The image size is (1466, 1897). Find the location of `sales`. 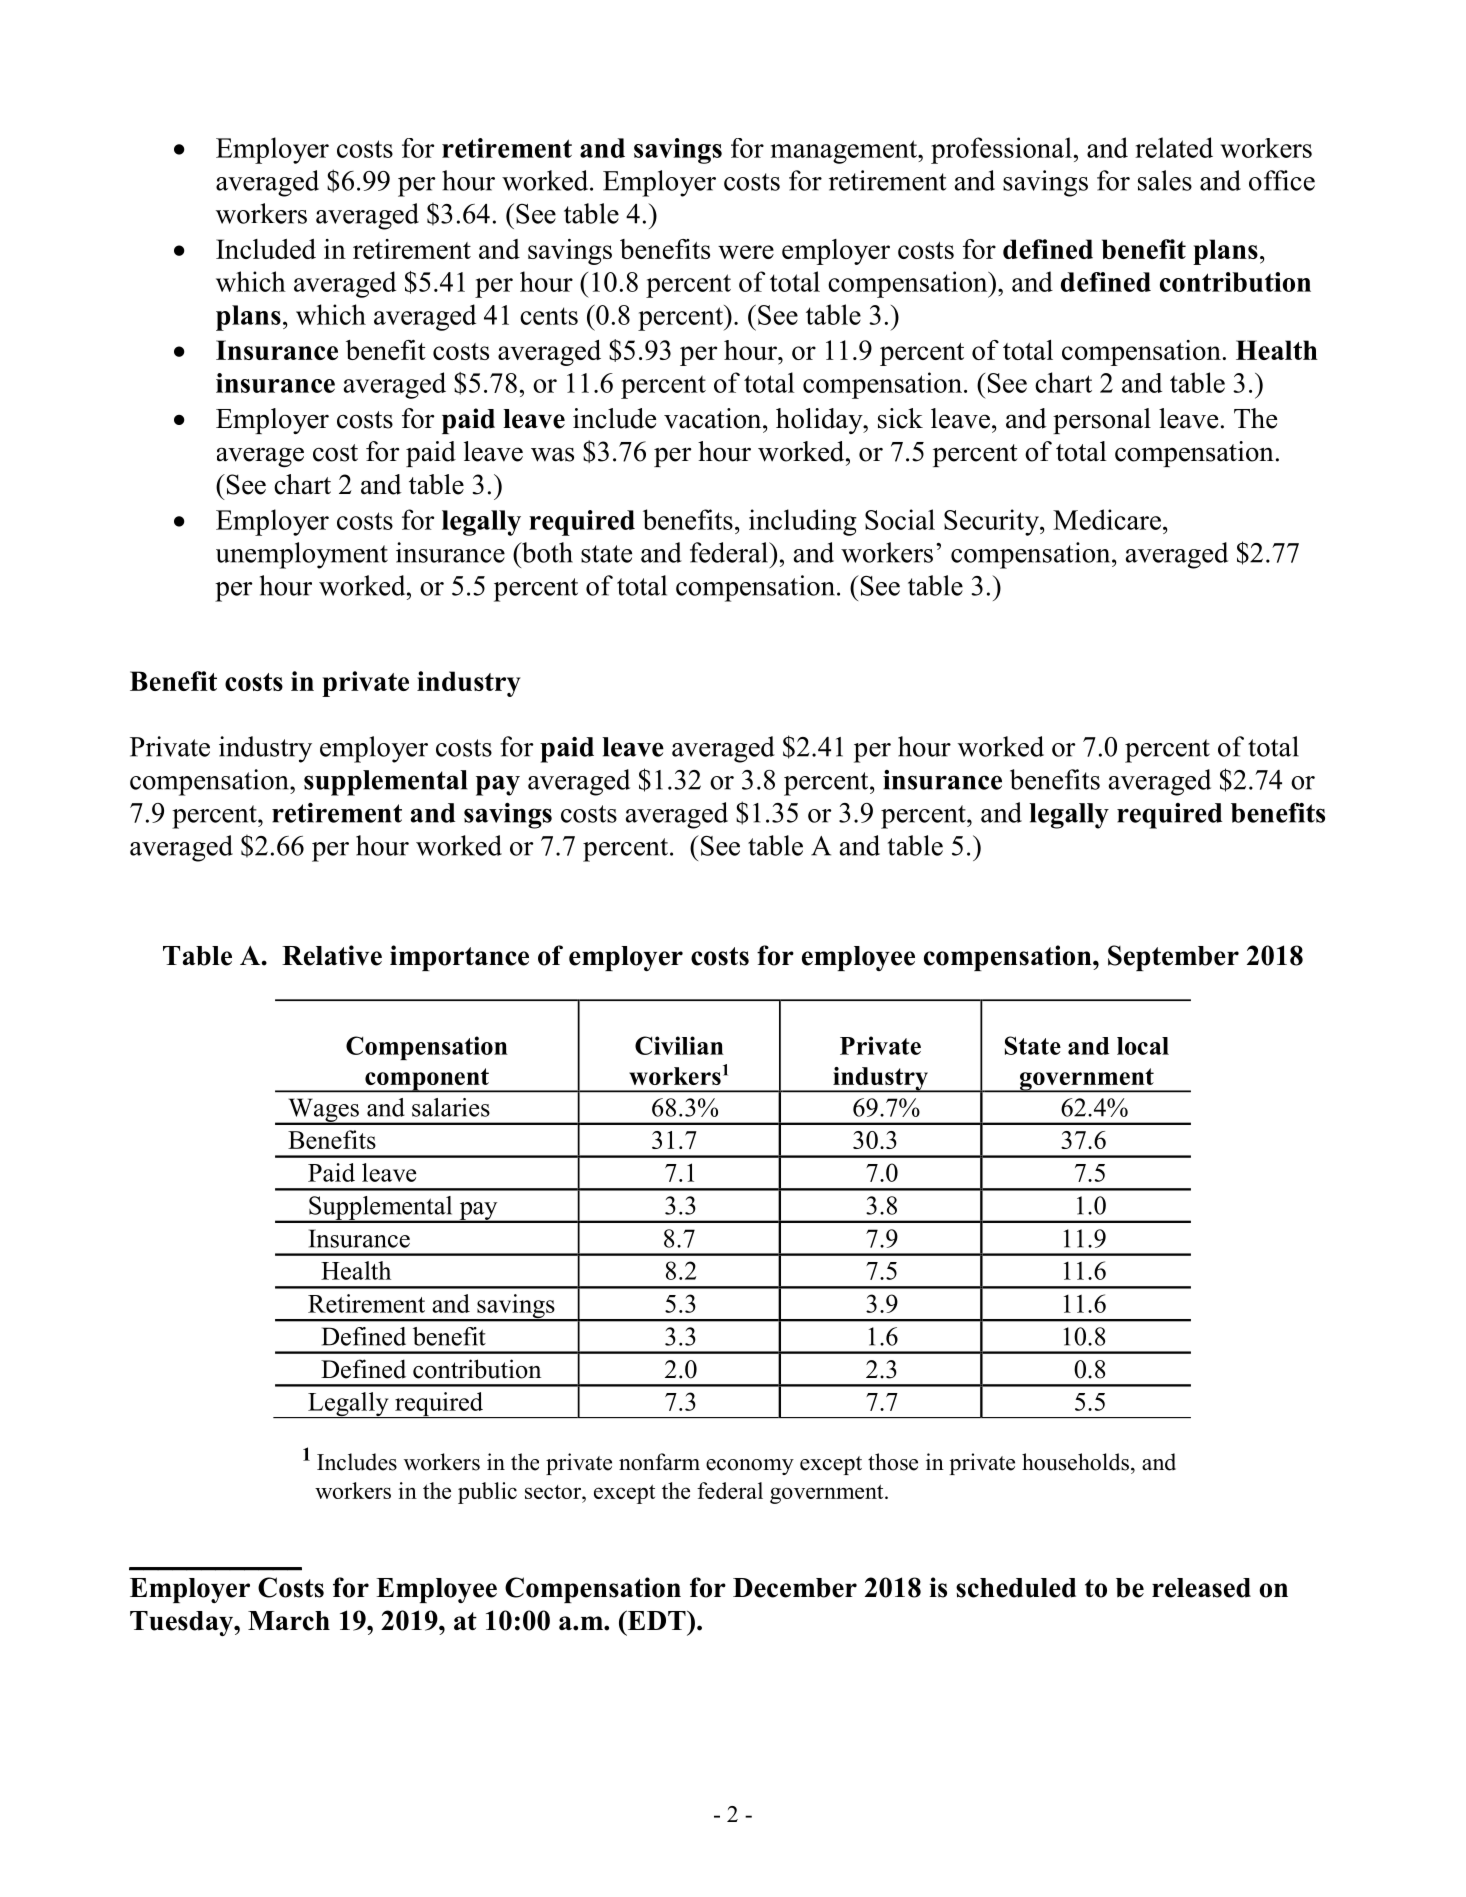

sales is located at coordinates (1165, 180).
